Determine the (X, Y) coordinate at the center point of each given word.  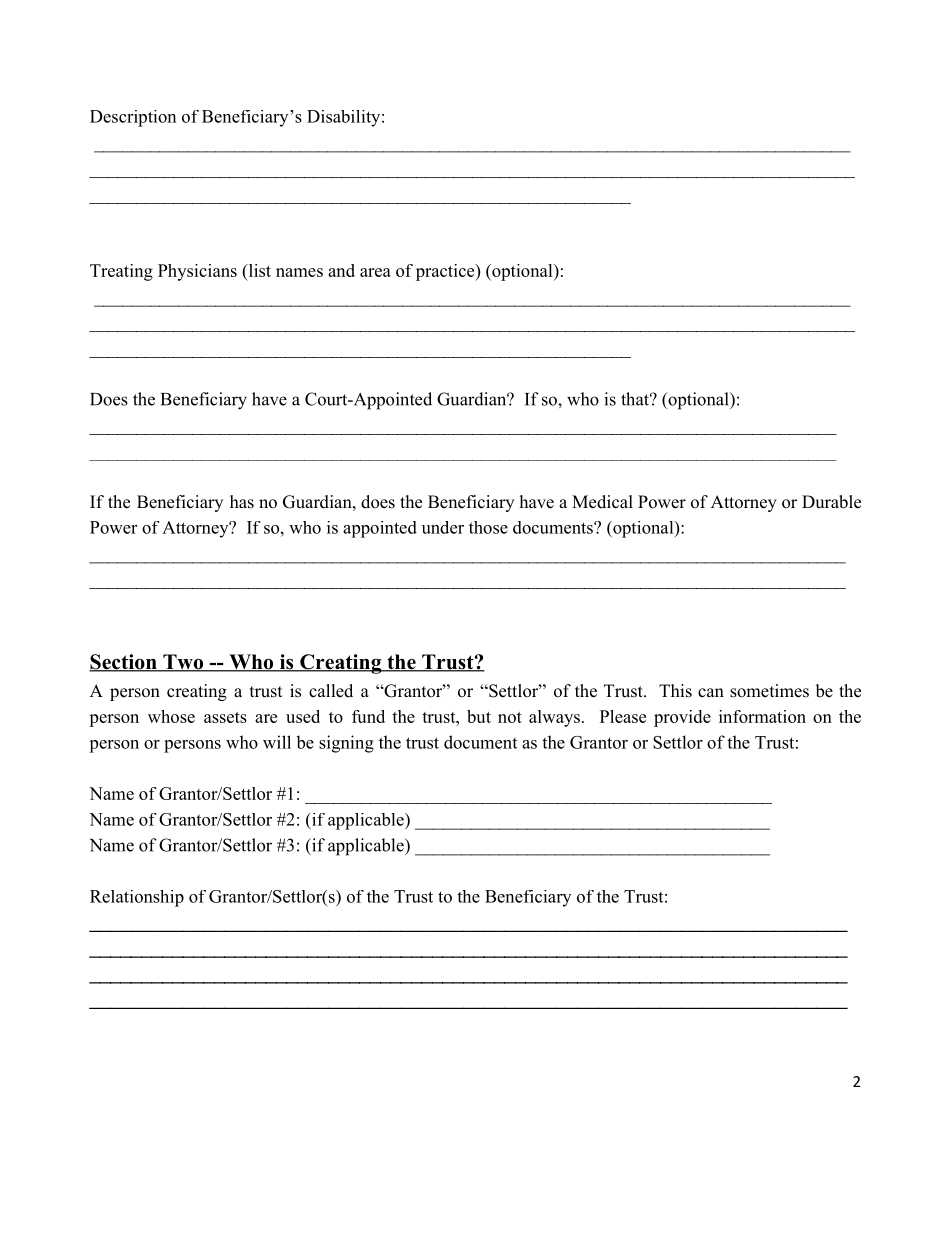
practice (446, 272)
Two (183, 663)
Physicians (197, 272)
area (375, 272)
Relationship (137, 898)
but (479, 716)
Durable (831, 502)
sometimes (769, 691)
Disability (343, 118)
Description (133, 118)
